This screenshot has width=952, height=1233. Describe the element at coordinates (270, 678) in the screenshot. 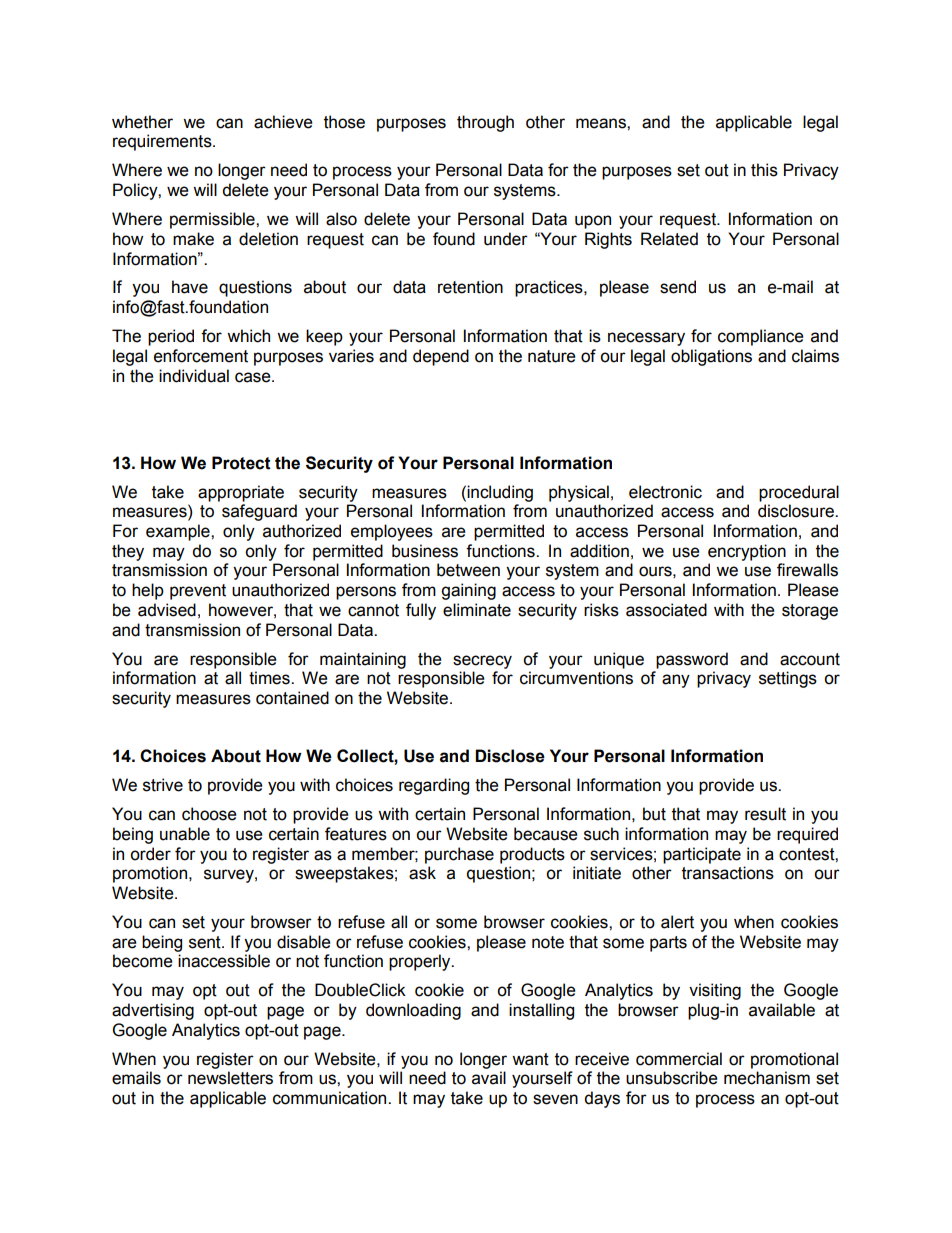

I see `times` at that location.
